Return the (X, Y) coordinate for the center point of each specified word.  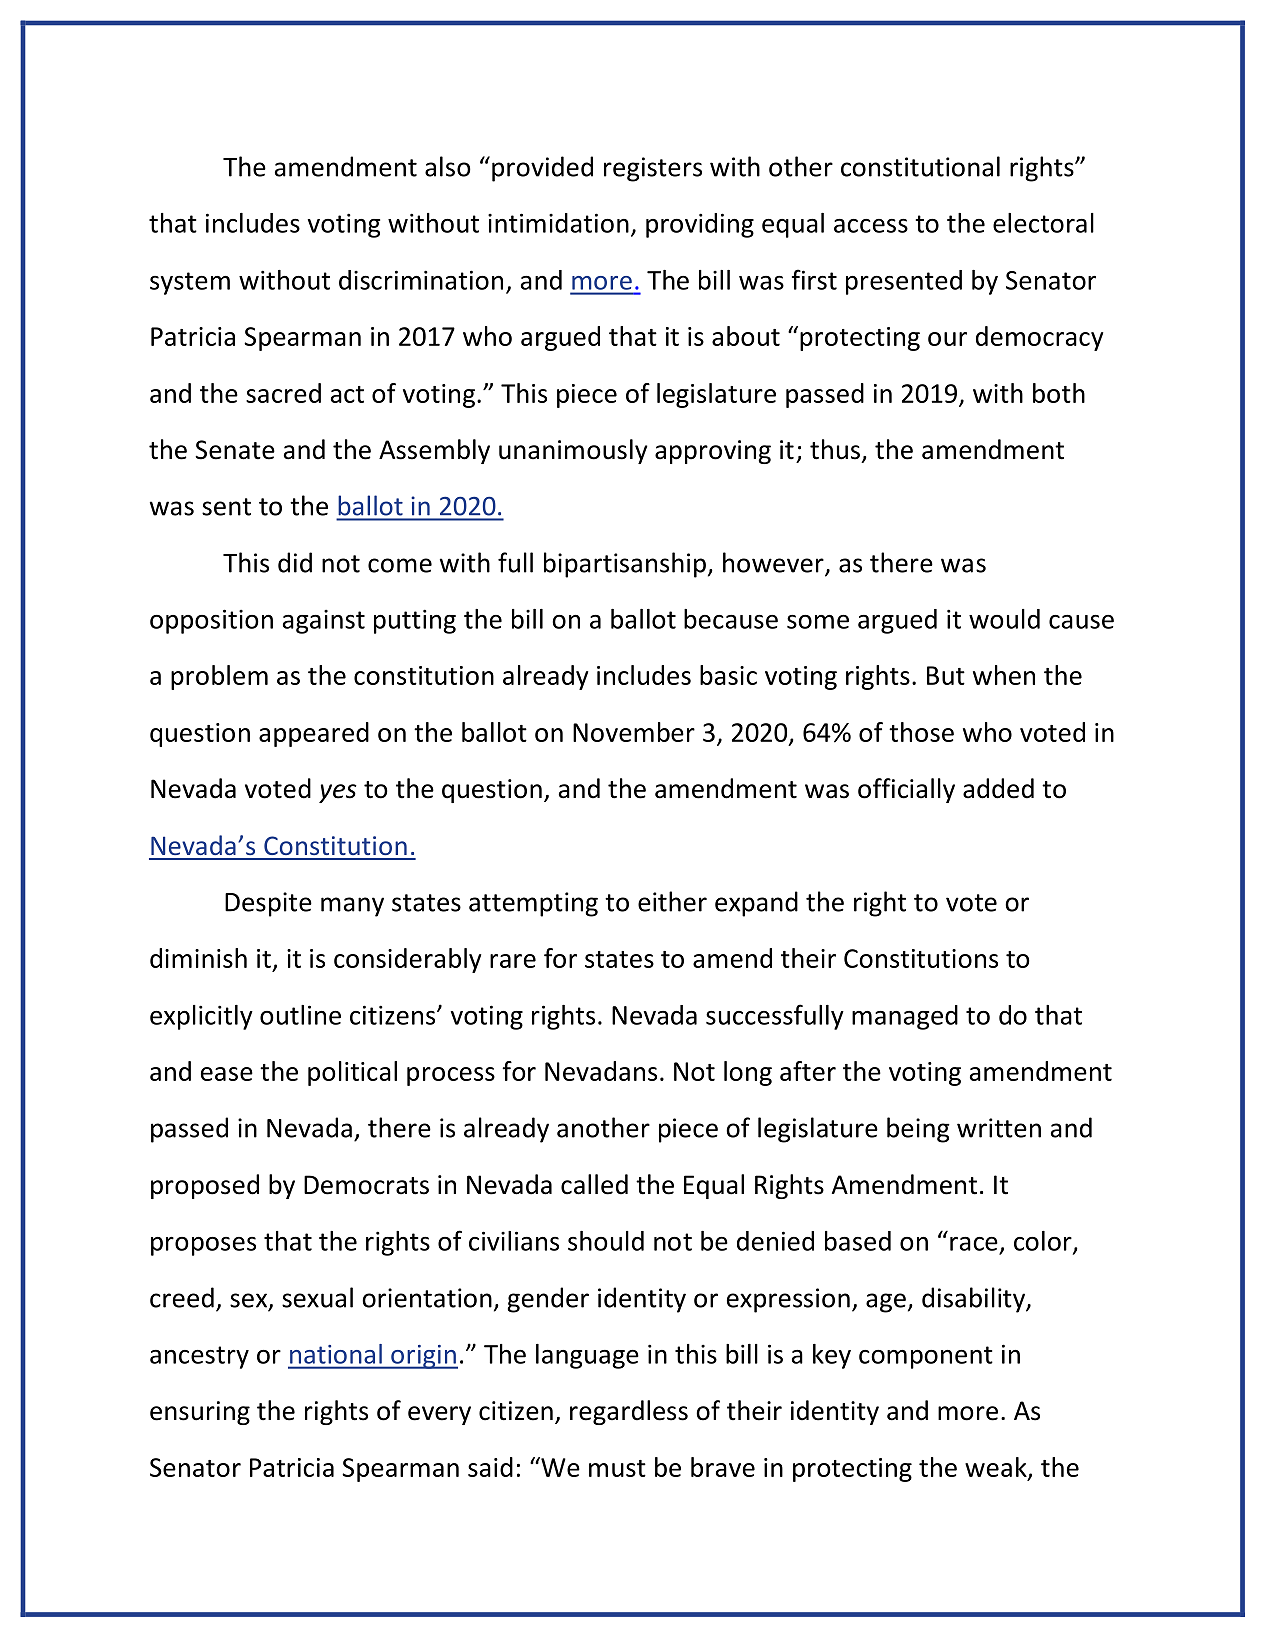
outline (300, 1015)
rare (513, 961)
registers (653, 169)
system (190, 283)
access (871, 226)
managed (905, 1017)
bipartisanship (625, 565)
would (1004, 619)
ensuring (200, 1413)
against (324, 621)
